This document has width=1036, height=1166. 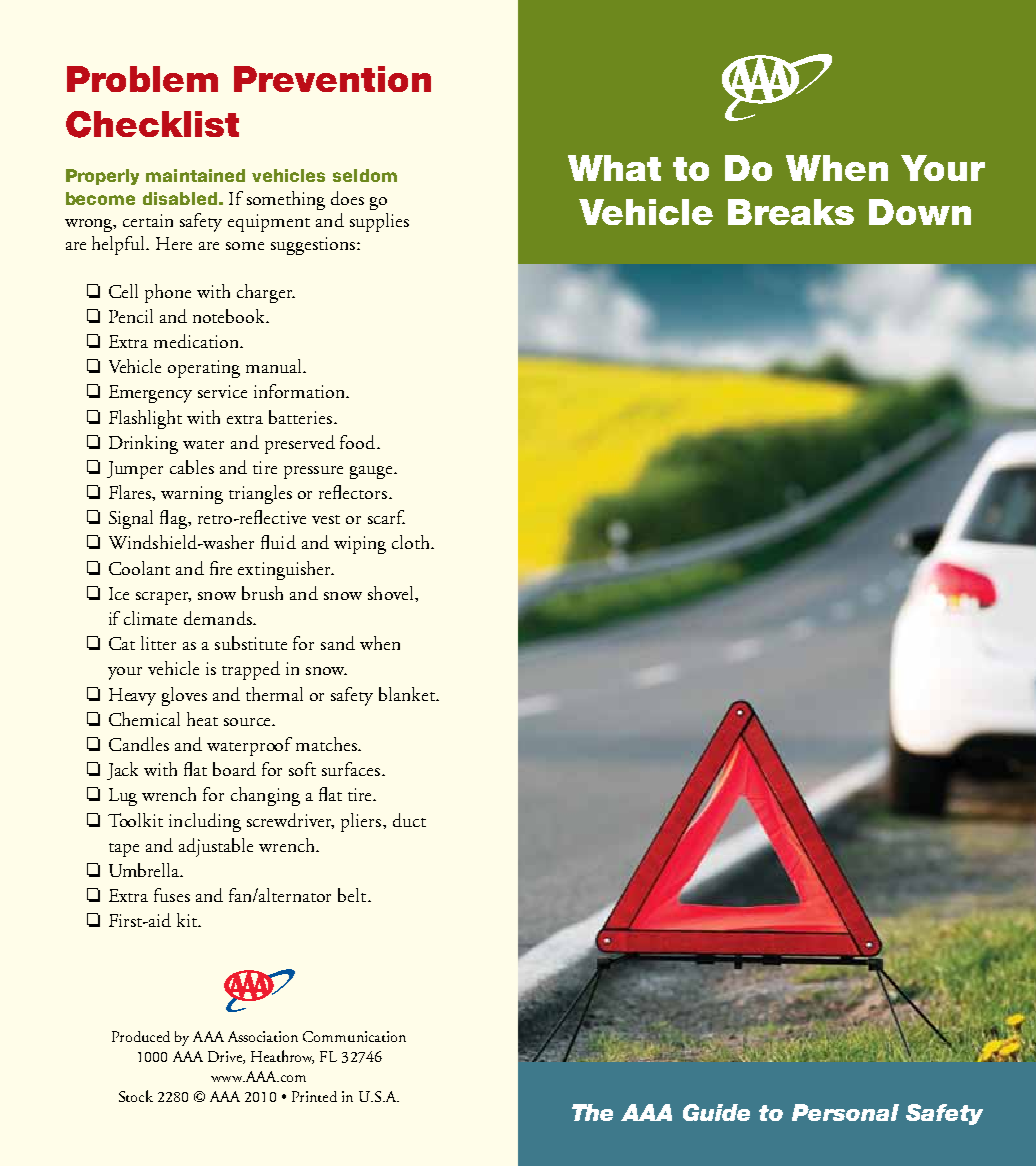 I want to click on food, so click(x=359, y=442).
